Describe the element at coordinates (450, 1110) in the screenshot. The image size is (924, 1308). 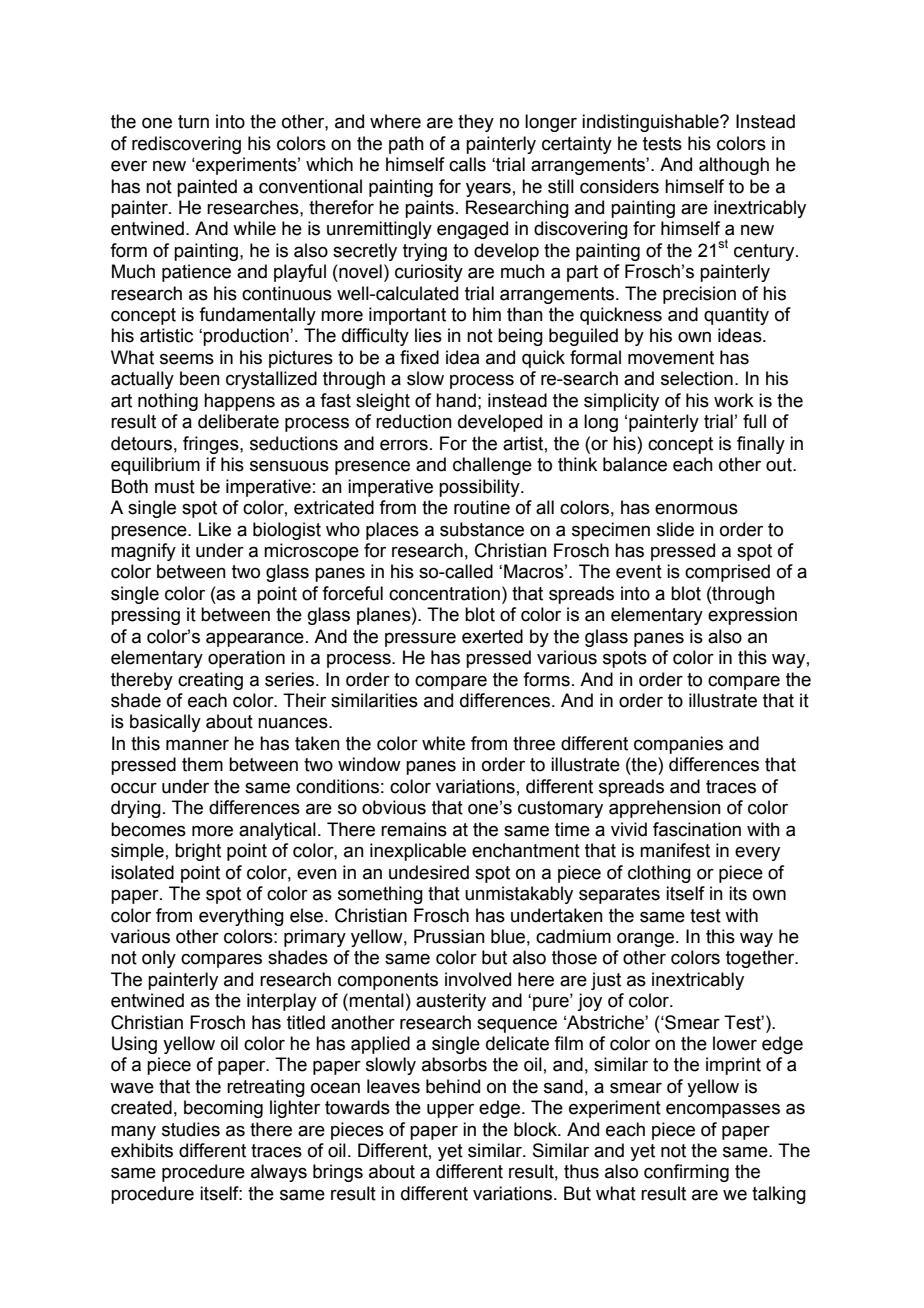
I see `upper` at that location.
